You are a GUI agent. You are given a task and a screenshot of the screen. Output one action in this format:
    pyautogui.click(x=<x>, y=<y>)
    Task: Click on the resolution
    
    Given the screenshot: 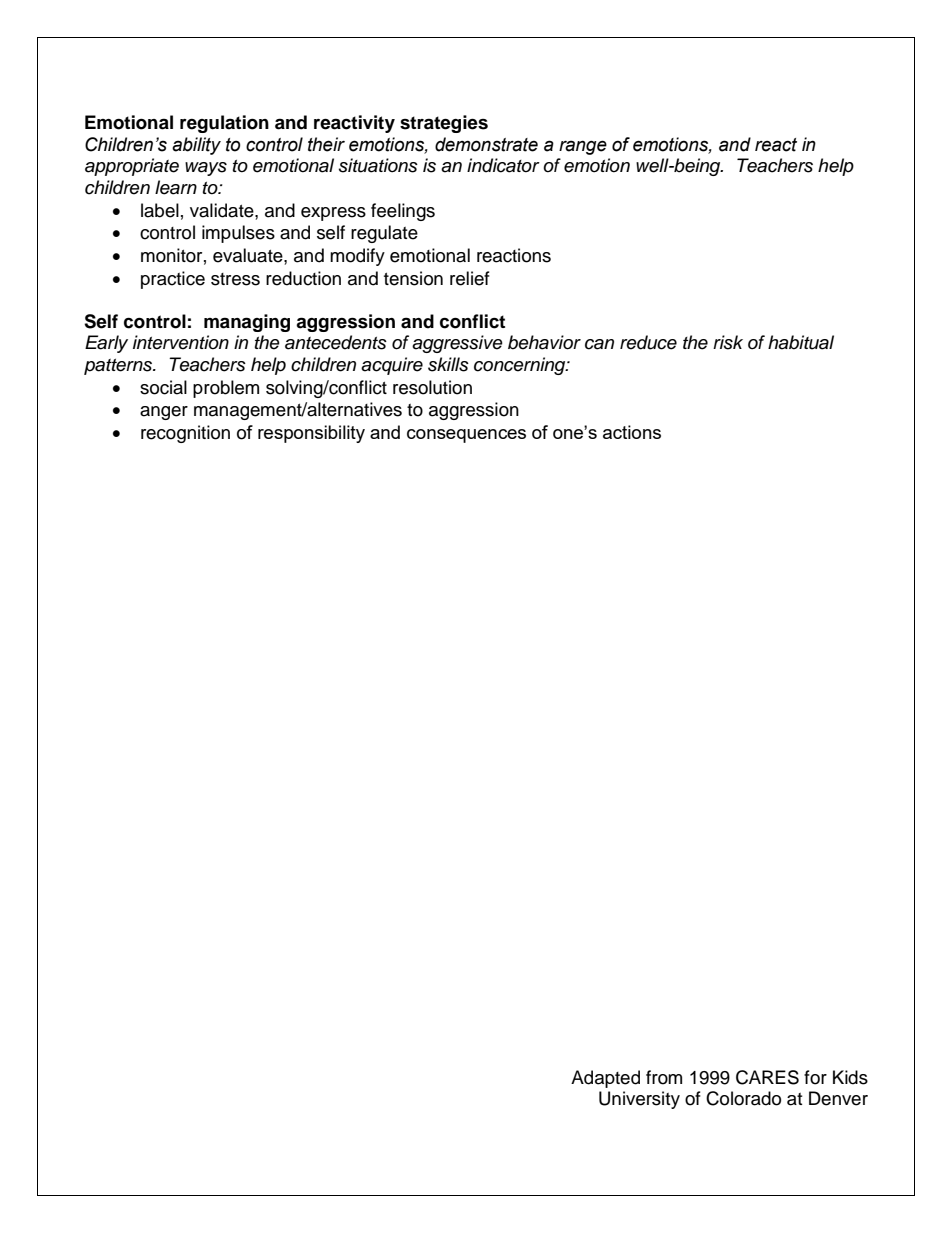 What is the action you would take?
    pyautogui.click(x=432, y=387)
